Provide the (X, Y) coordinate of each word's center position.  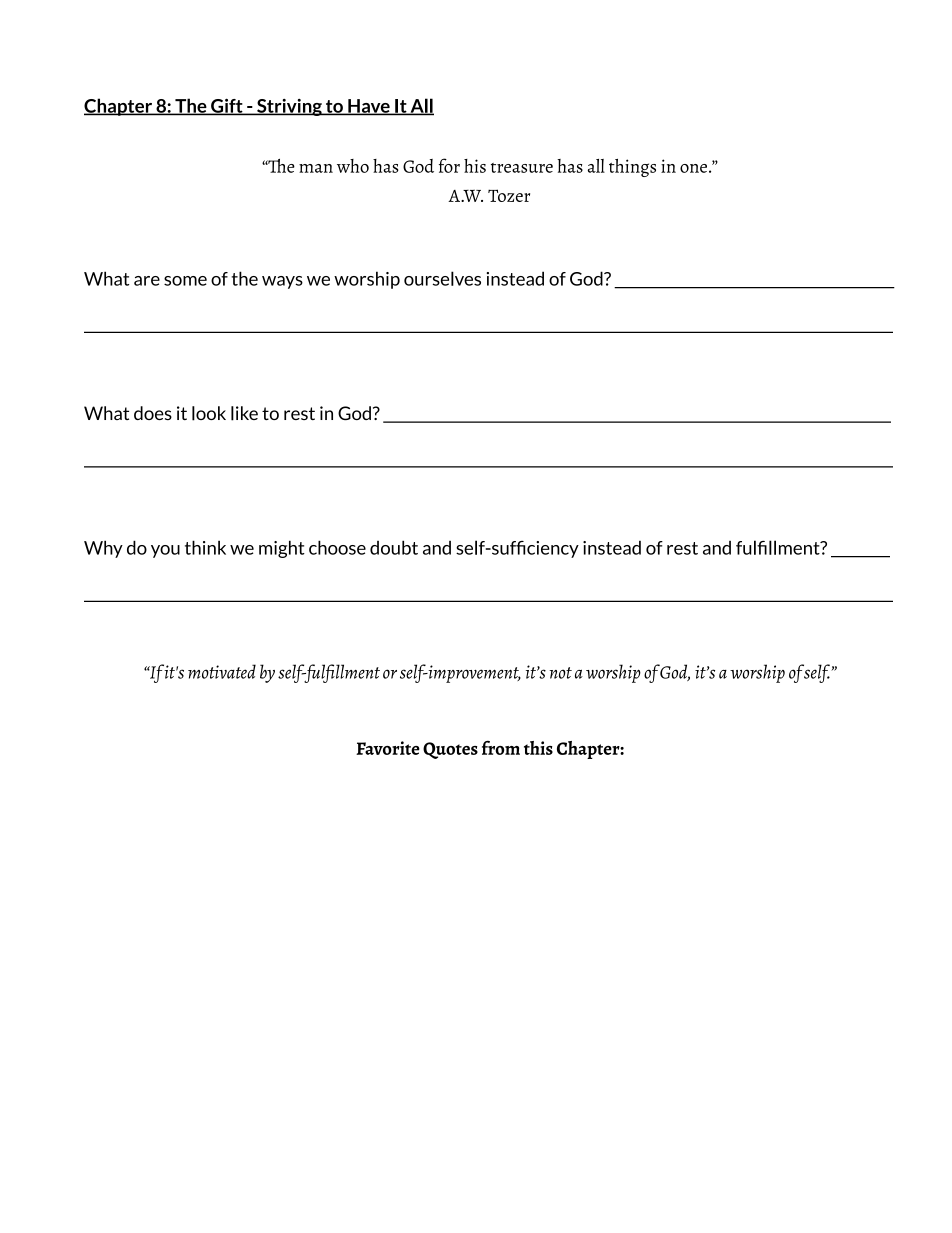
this (538, 748)
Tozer (509, 195)
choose (337, 547)
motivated (222, 671)
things (632, 168)
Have (369, 107)
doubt (394, 547)
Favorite (388, 748)
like (244, 413)
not (560, 673)
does (153, 413)
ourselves (442, 278)
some (185, 281)
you (165, 551)
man (316, 168)
